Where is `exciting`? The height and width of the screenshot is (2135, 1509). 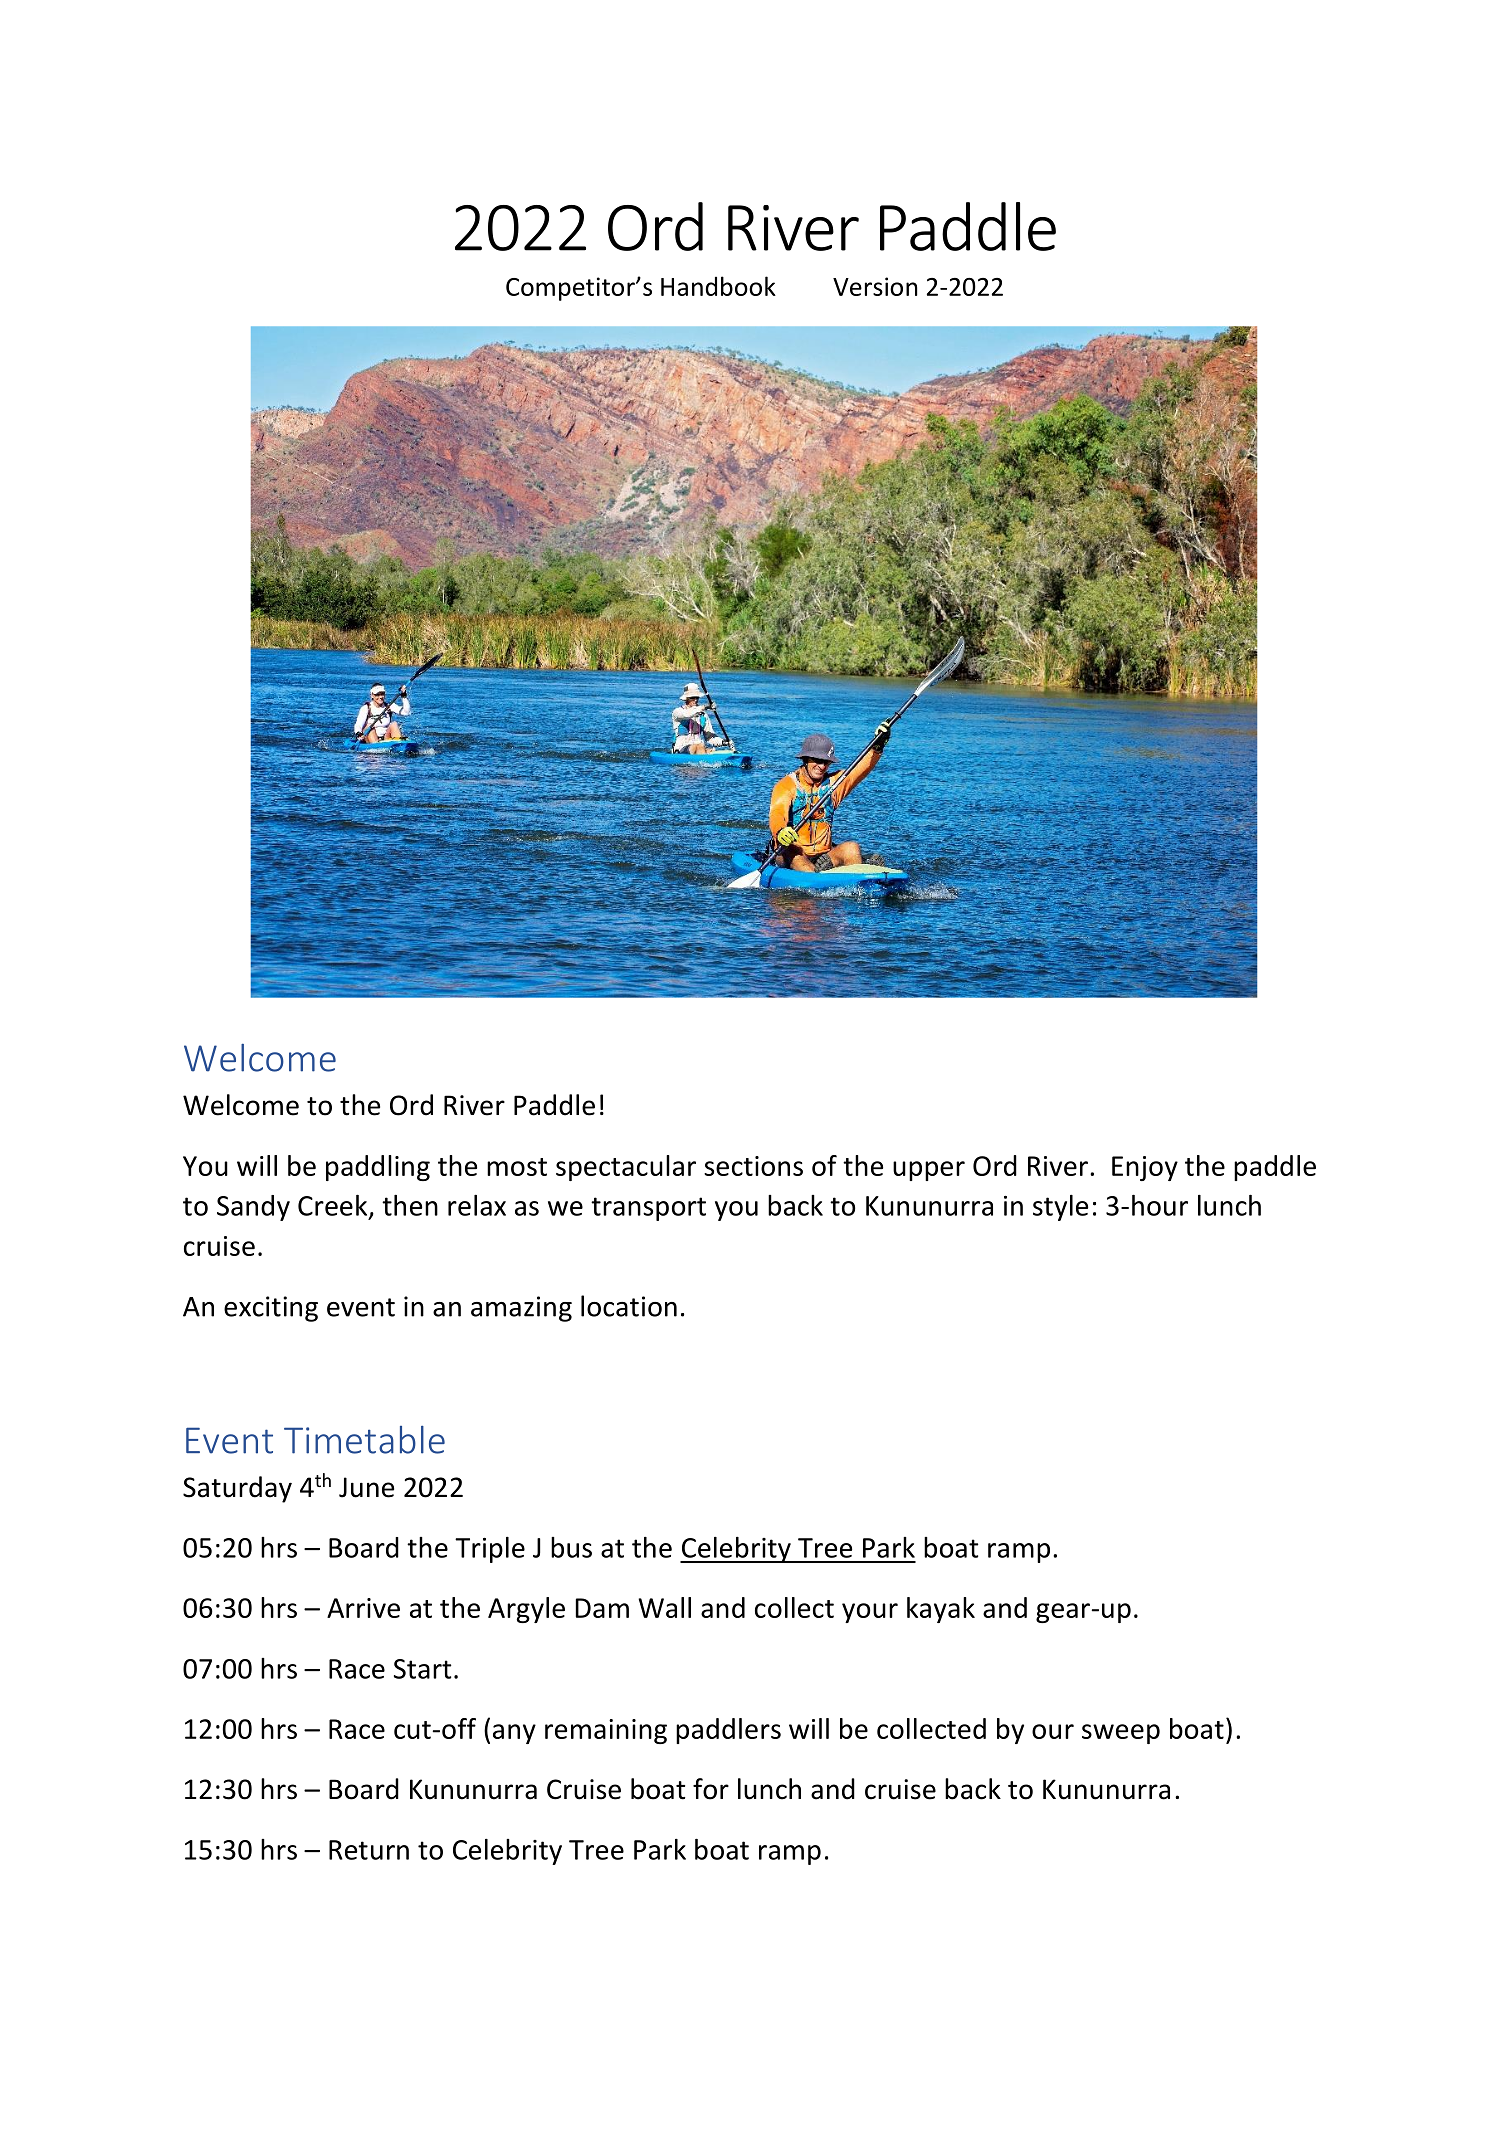
exciting is located at coordinates (271, 1309).
